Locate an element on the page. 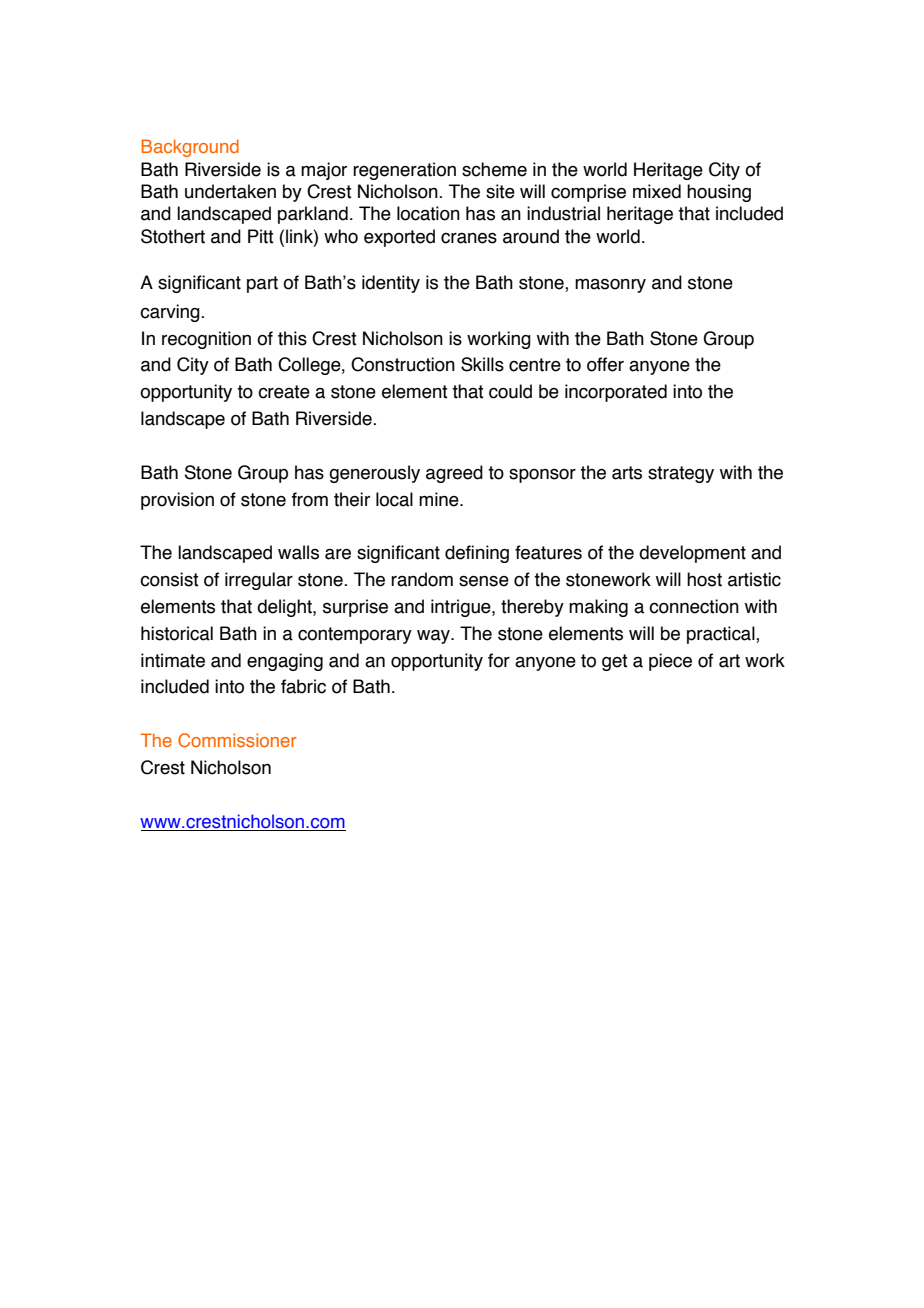 The height and width of the page is (1308, 924). masonry is located at coordinates (610, 286).
